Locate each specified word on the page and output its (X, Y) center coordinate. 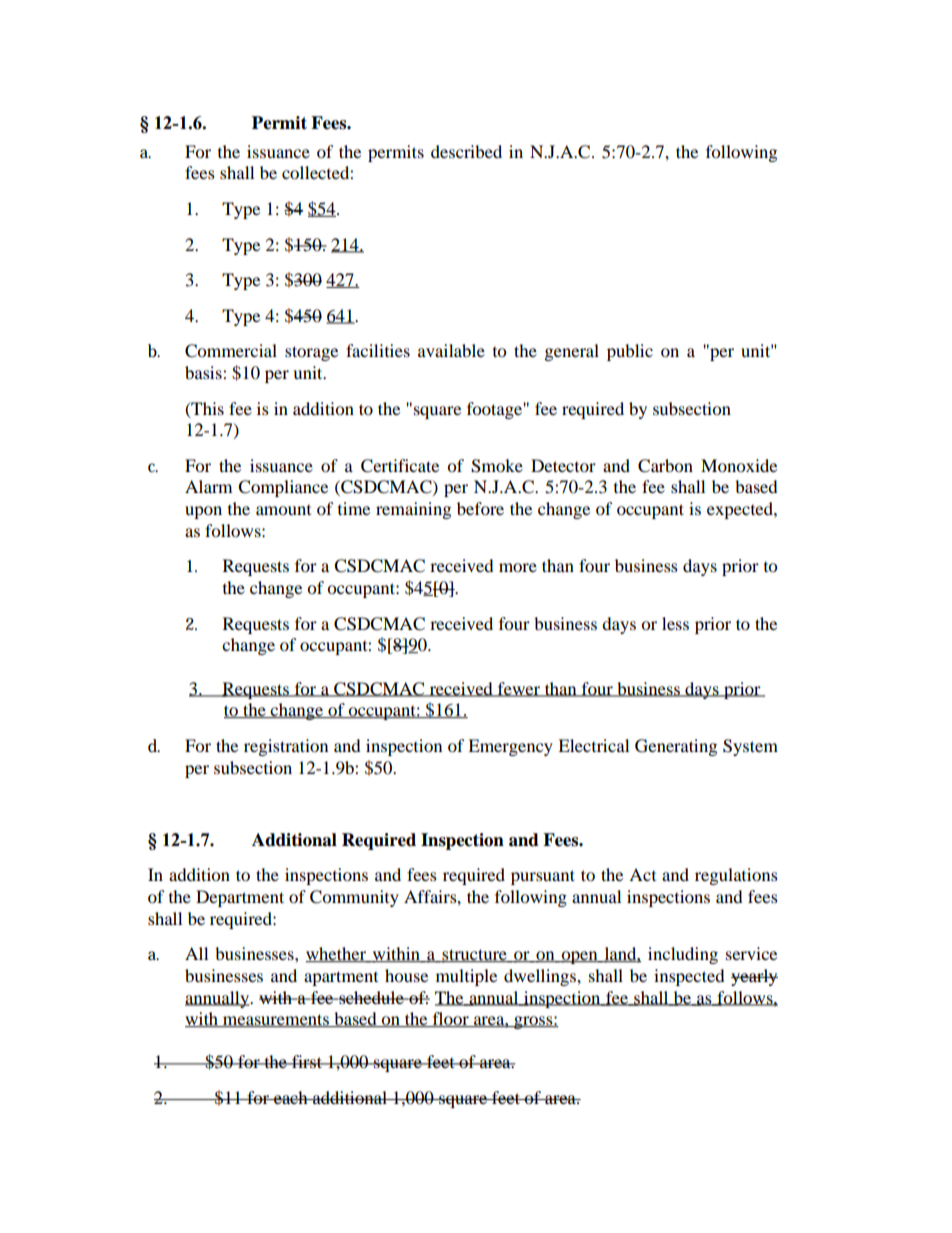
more (518, 567)
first (307, 1061)
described (466, 151)
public (630, 352)
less (675, 623)
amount (283, 510)
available (451, 350)
